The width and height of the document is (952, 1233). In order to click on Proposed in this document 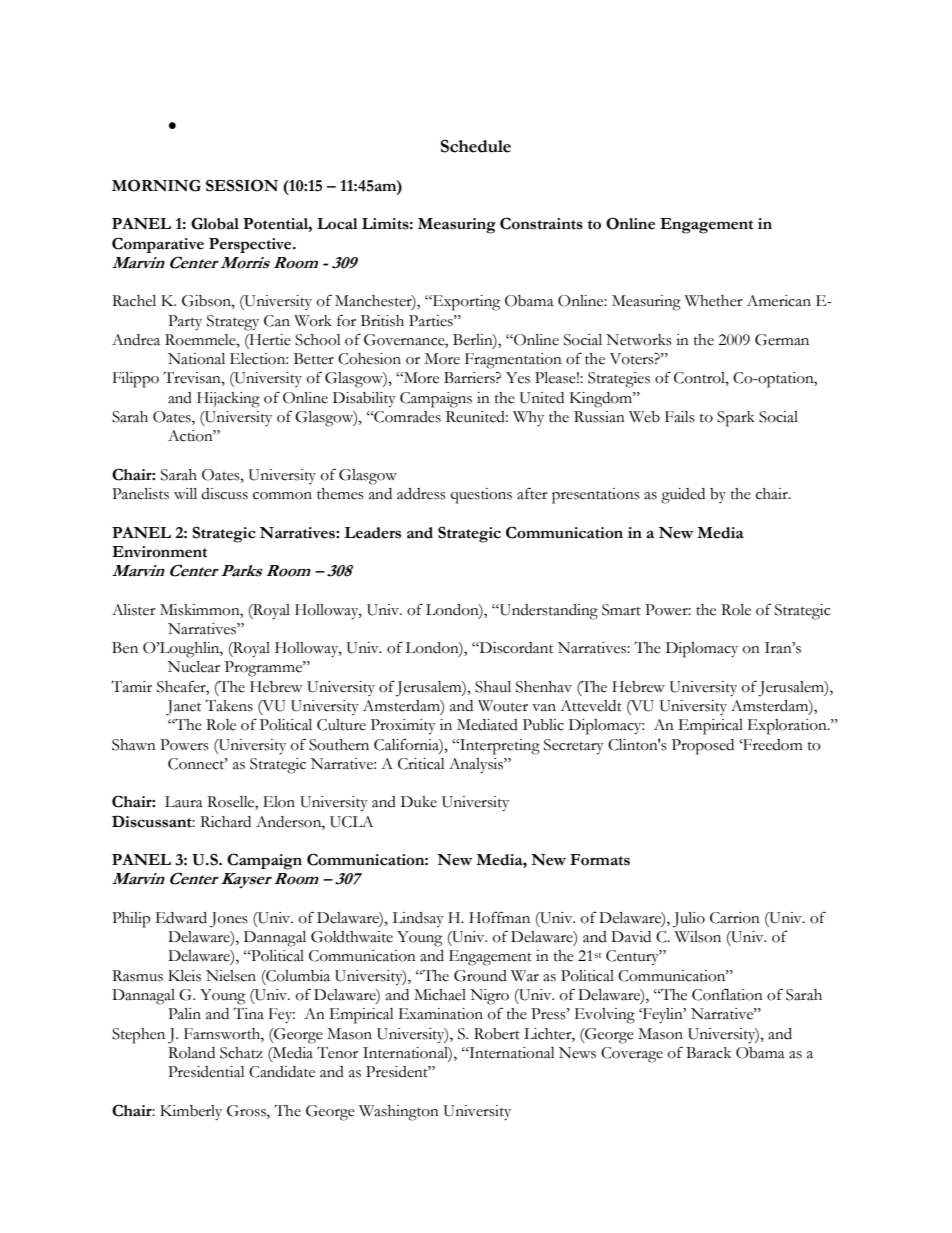, I will do `click(703, 747)`.
